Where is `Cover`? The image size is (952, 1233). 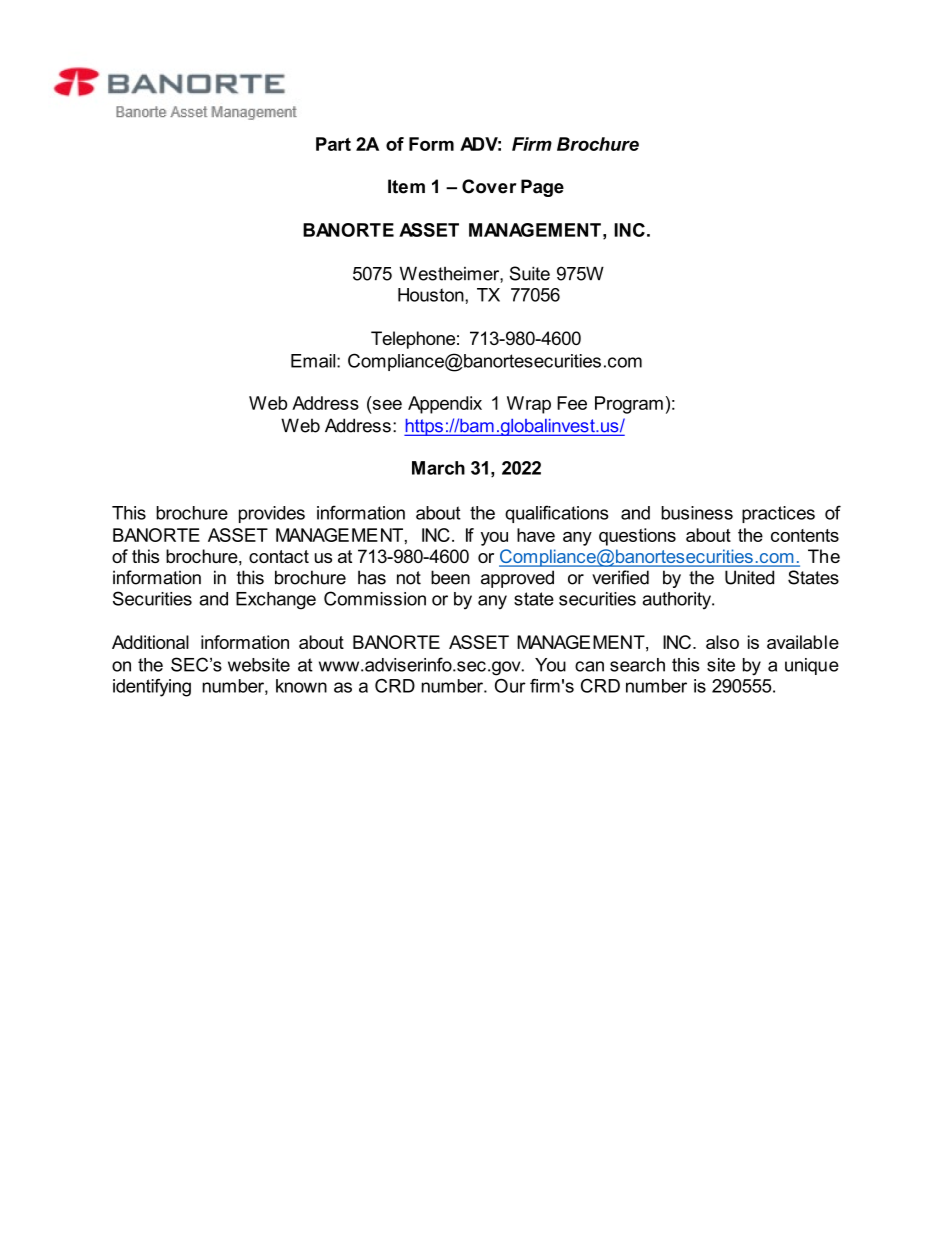
Cover is located at coordinates (489, 186).
